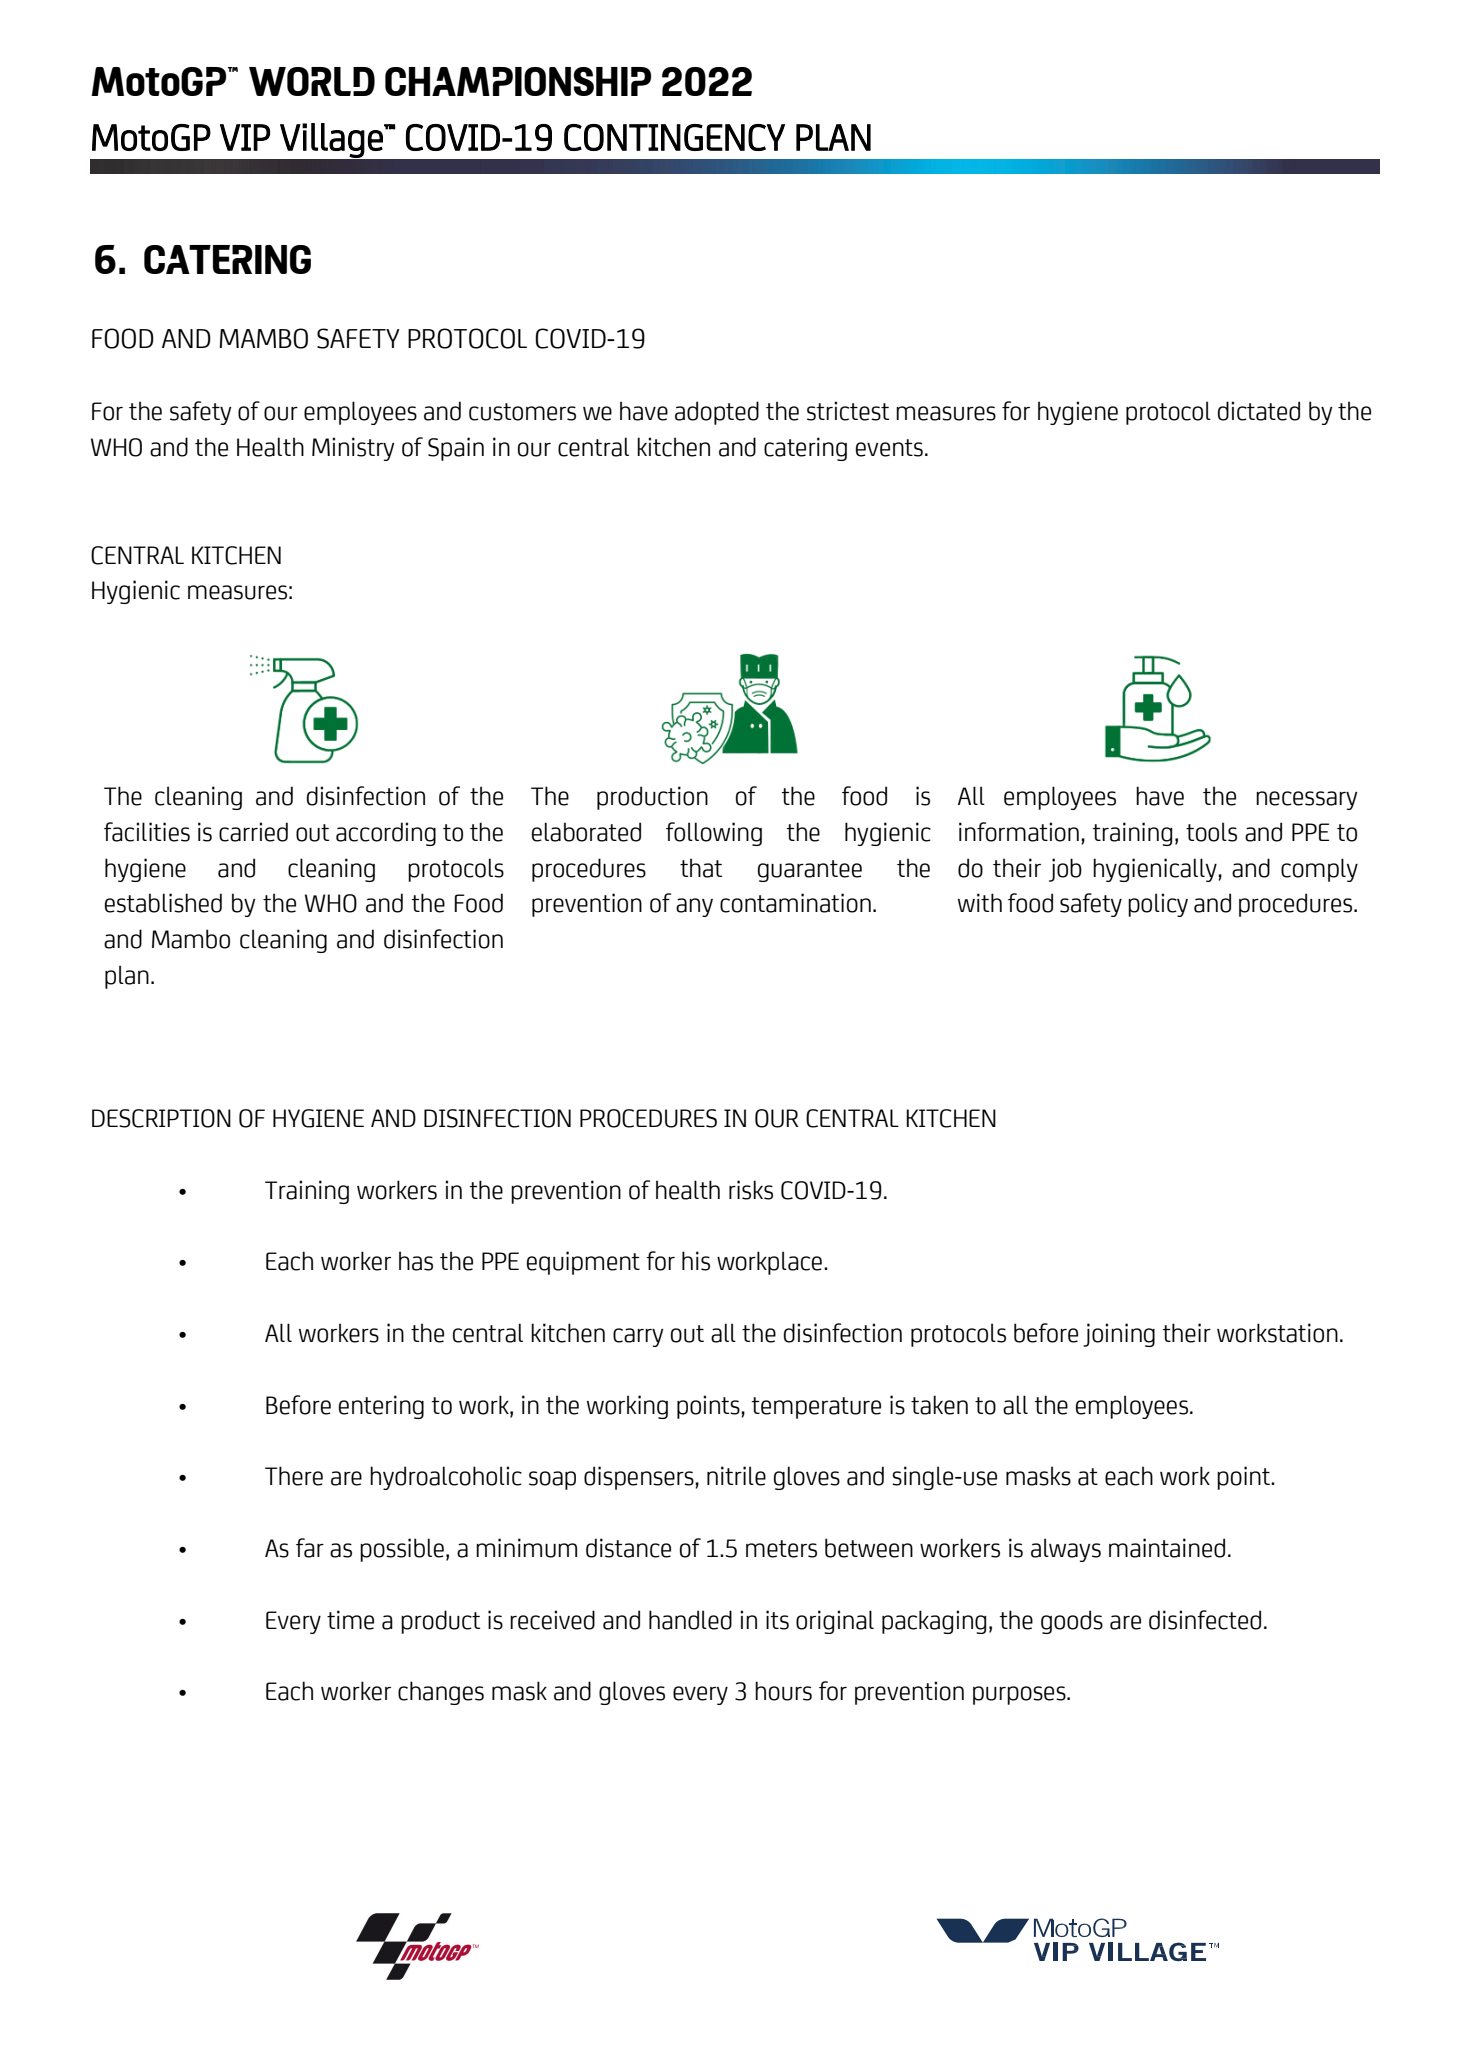 The width and height of the document is (1463, 2070). What do you see at coordinates (1259, 411) in the document?
I see `dictated` at bounding box center [1259, 411].
